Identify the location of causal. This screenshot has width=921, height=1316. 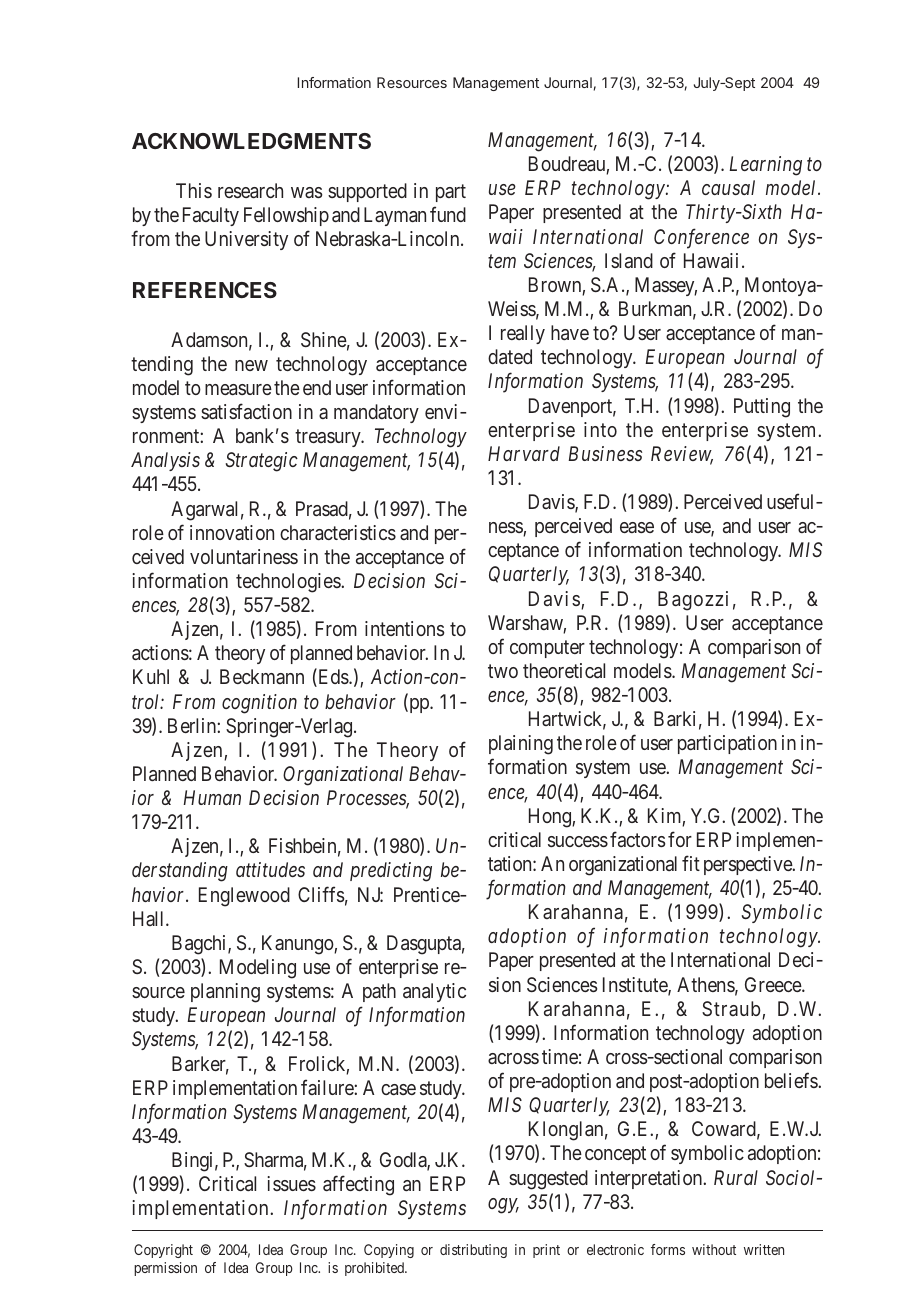
(728, 187).
